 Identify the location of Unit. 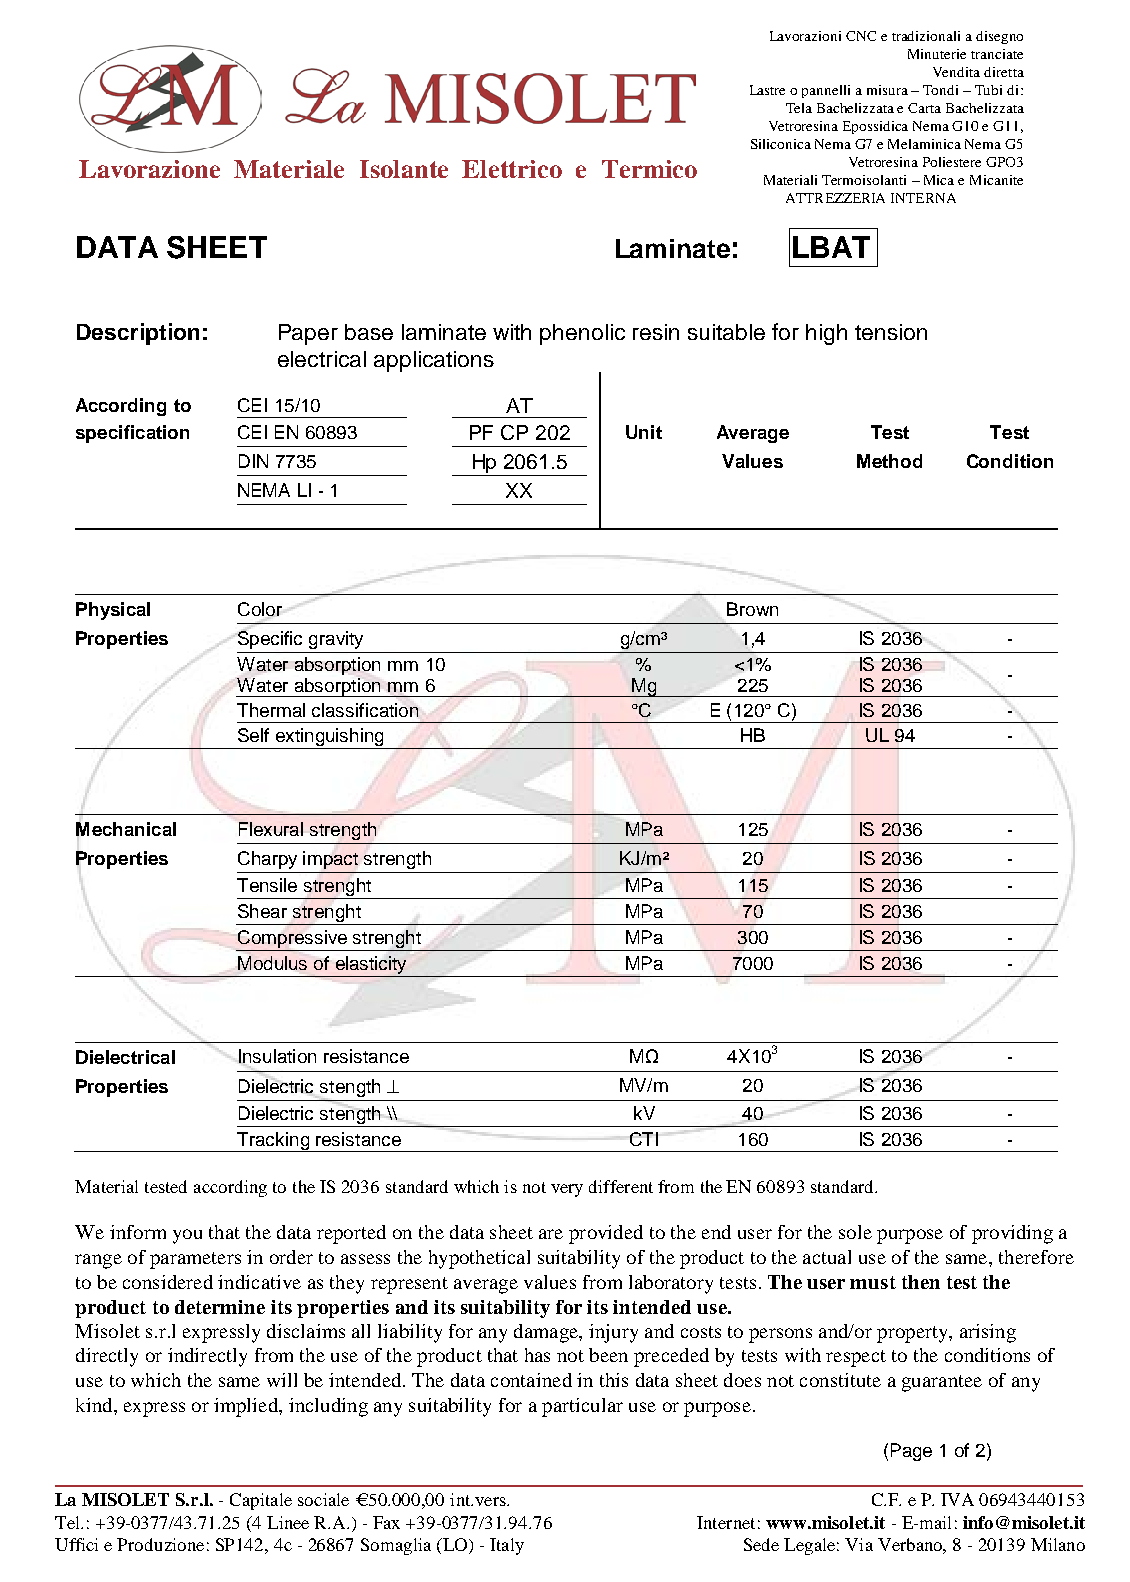
(644, 432).
